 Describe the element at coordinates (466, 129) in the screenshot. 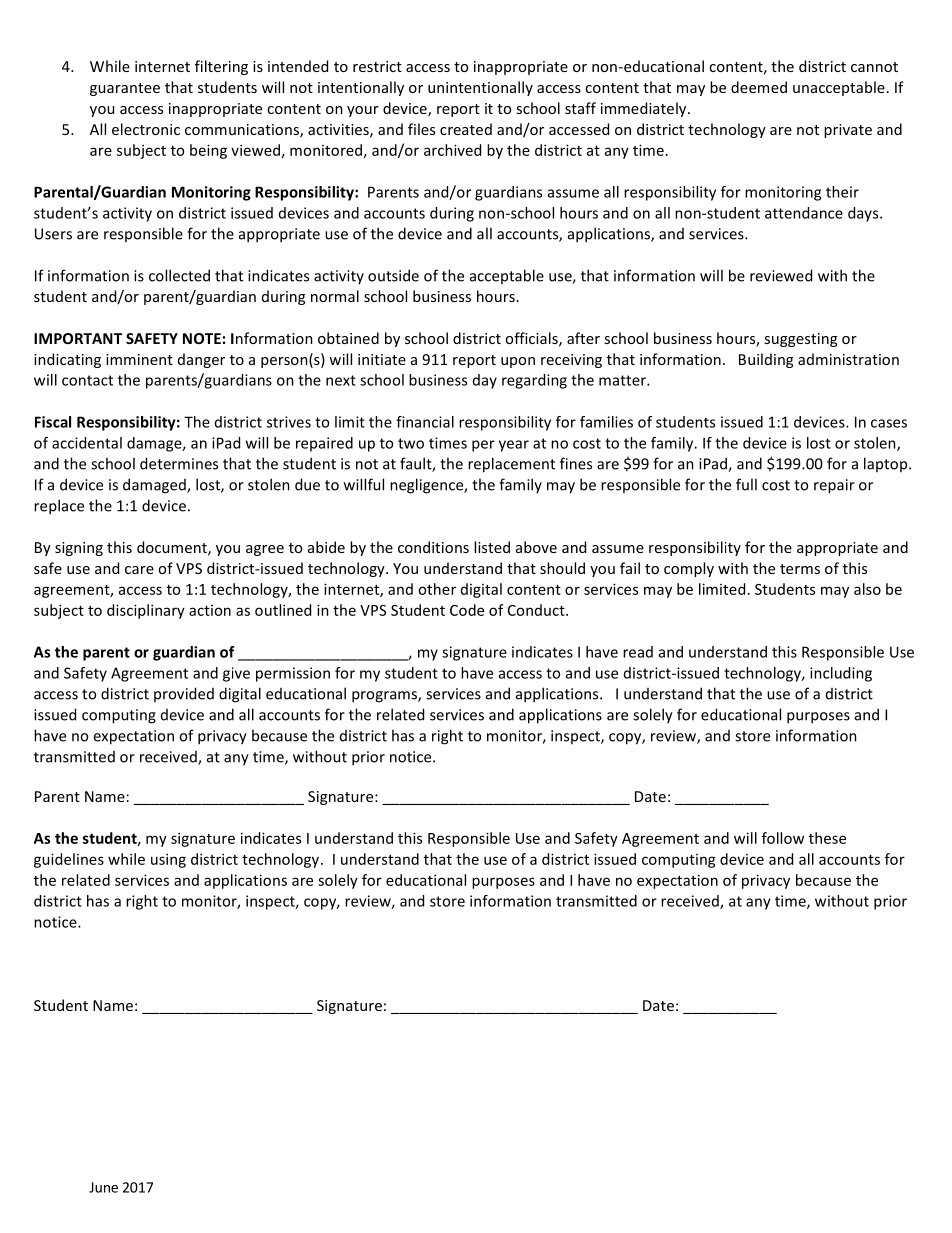

I see `created` at that location.
